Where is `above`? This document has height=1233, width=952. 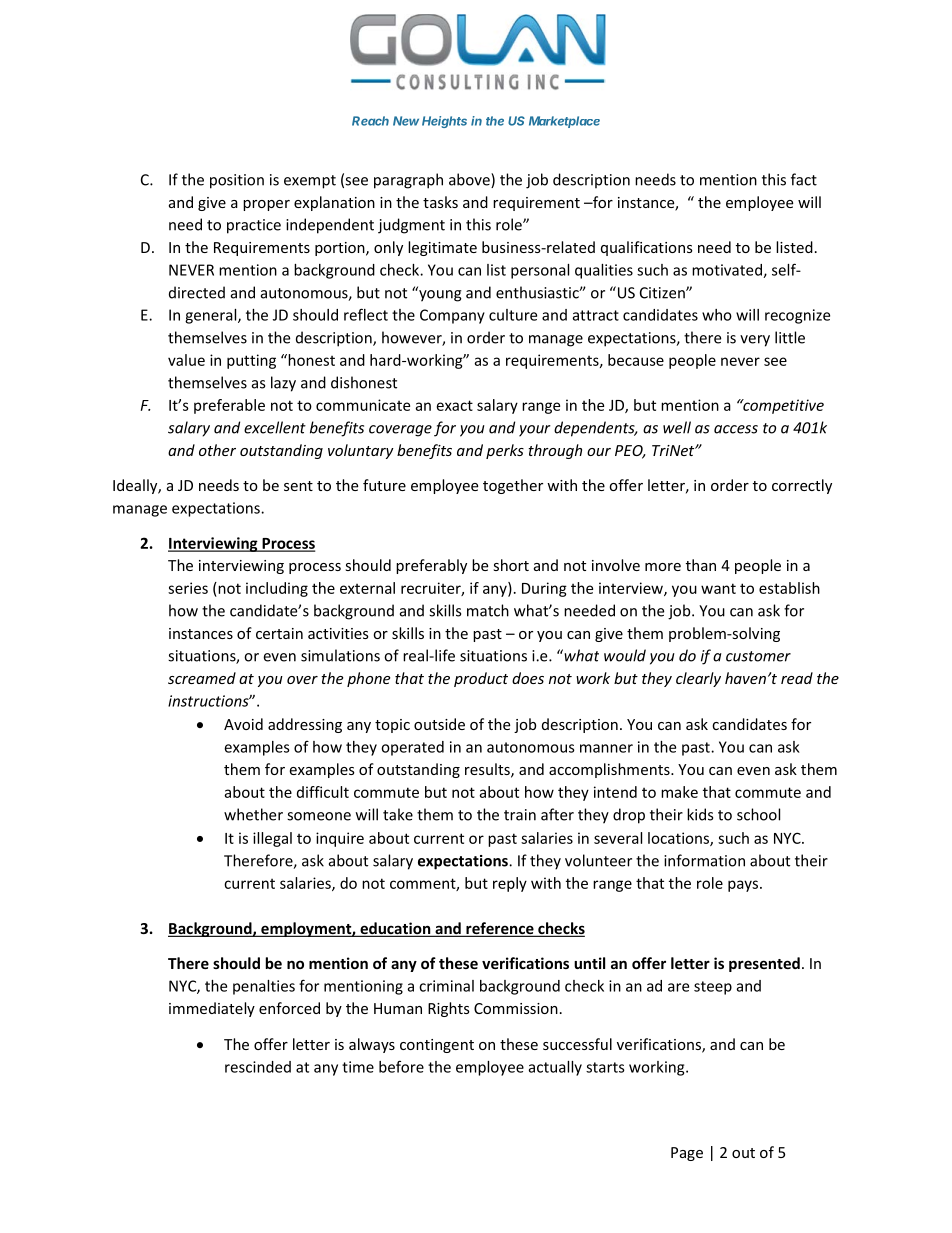 above is located at coordinates (470, 180).
